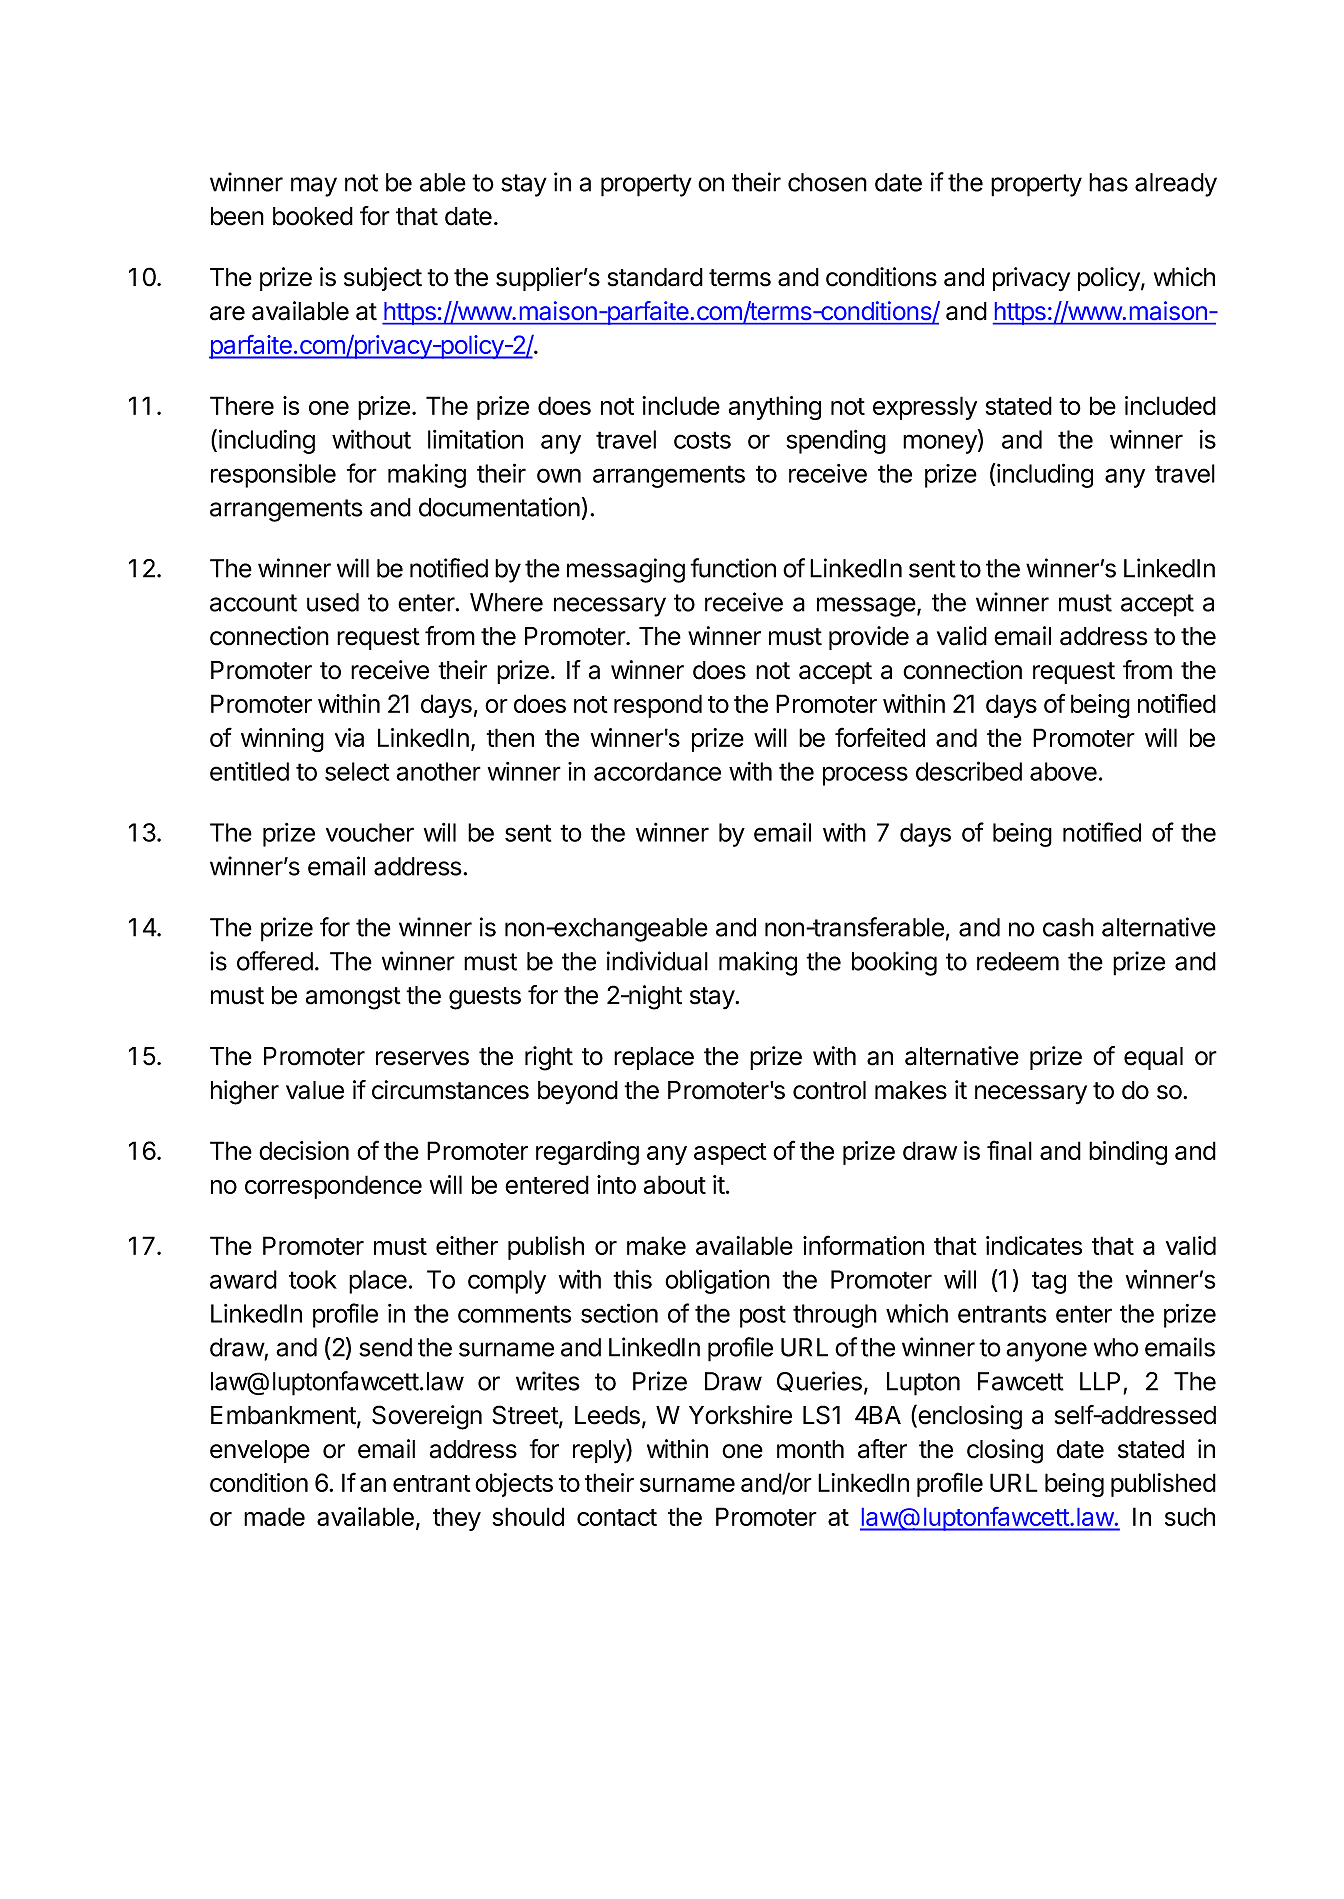 The height and width of the screenshot is (1899, 1344). I want to click on Yorkshire, so click(740, 1415).
